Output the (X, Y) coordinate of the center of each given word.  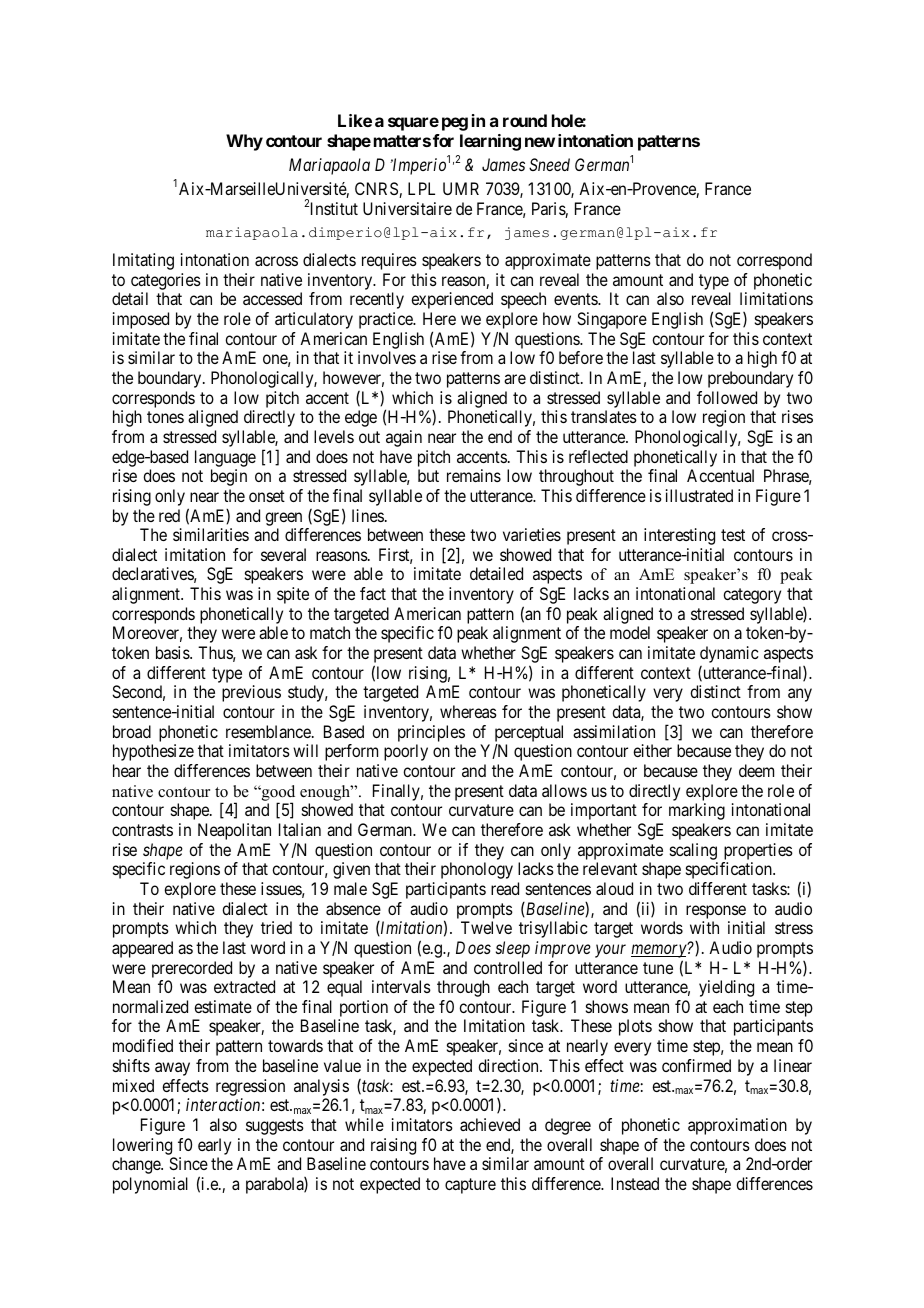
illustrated (699, 495)
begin (229, 477)
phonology (477, 870)
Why (244, 142)
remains (474, 475)
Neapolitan (234, 831)
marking (697, 811)
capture (470, 1186)
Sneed (549, 164)
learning (490, 142)
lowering (142, 1146)
